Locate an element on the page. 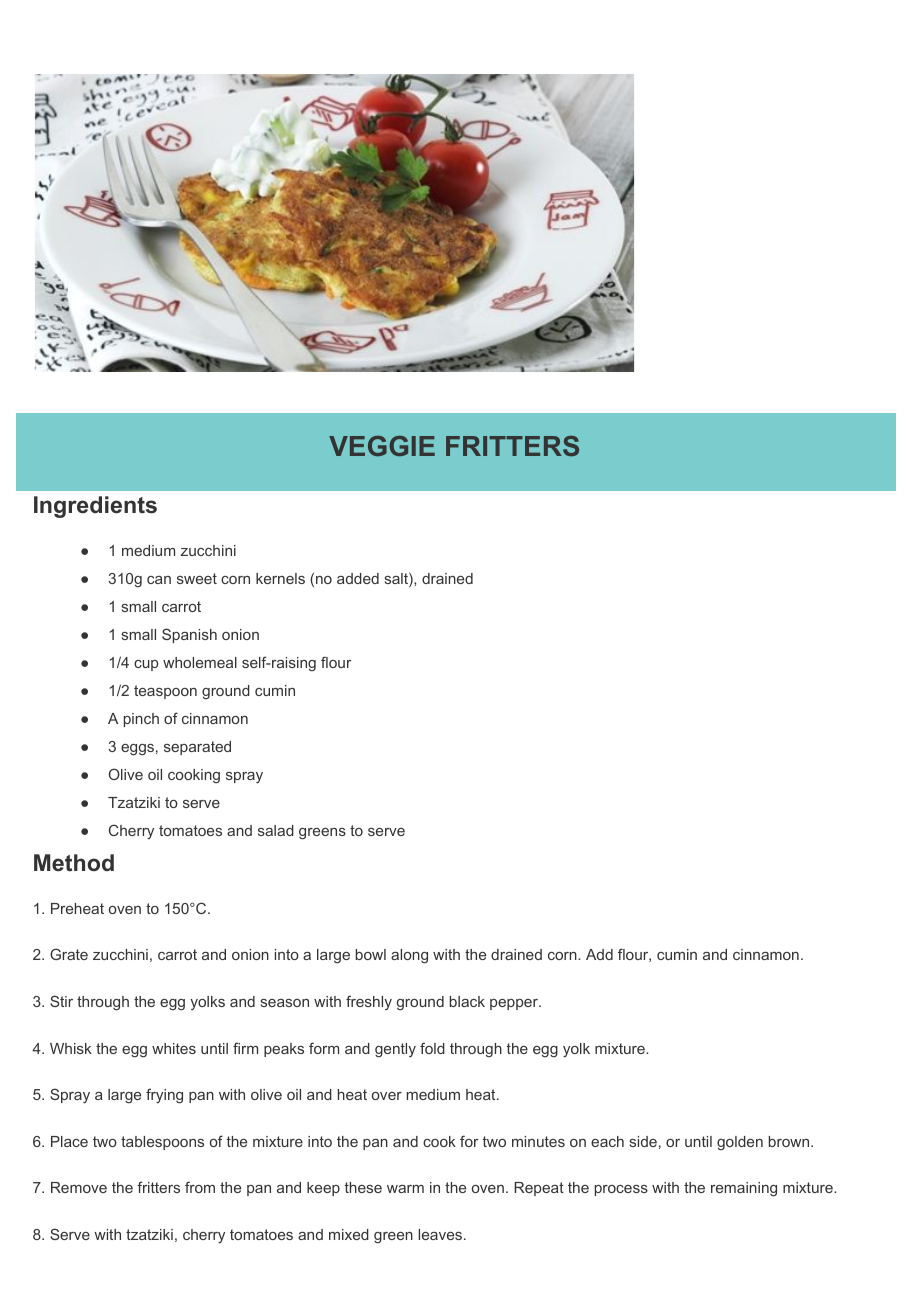 The width and height of the page is (924, 1308). cup is located at coordinates (146, 665).
